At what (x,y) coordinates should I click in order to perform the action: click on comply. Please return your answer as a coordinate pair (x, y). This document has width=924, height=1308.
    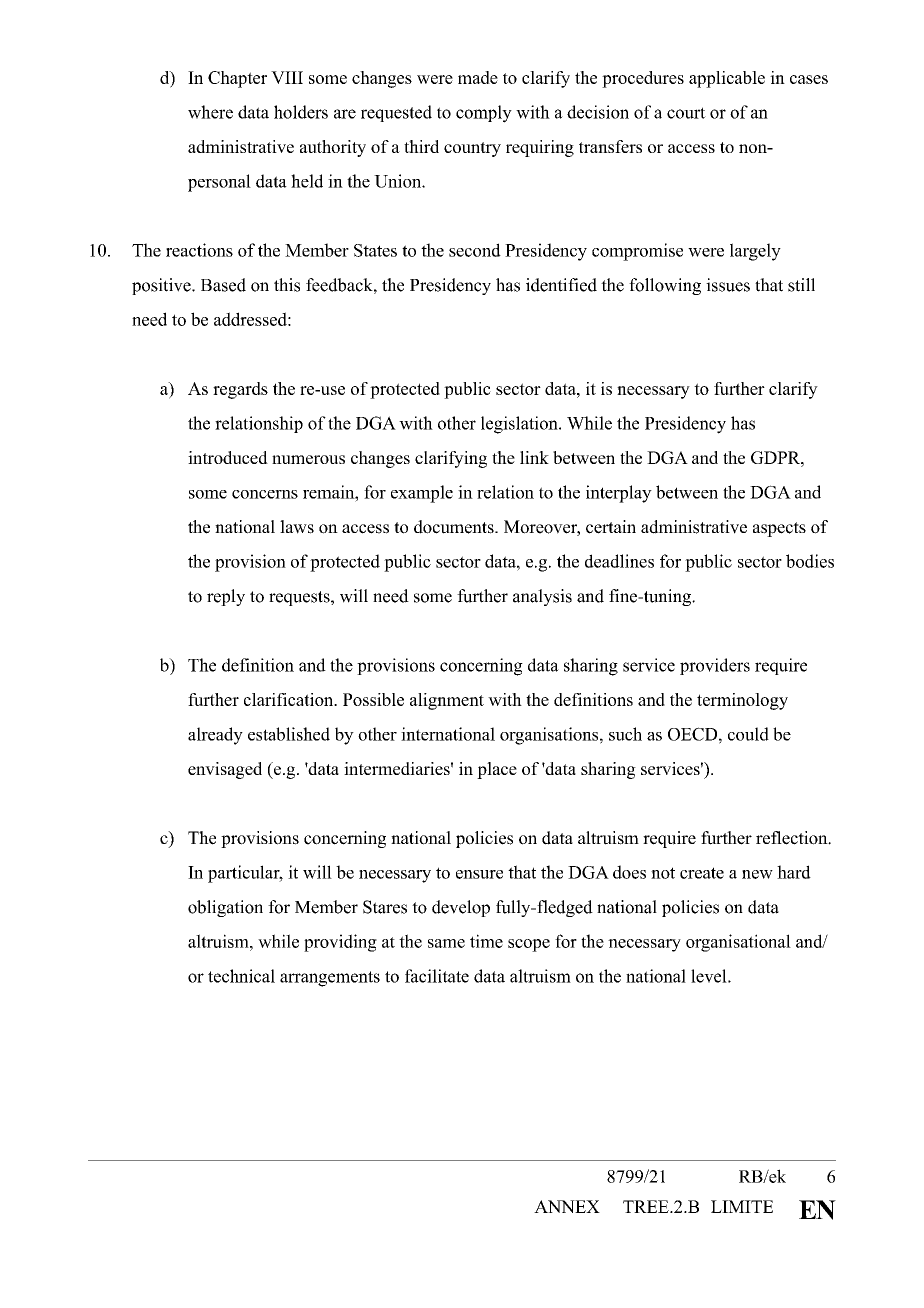
    Looking at the image, I should click on (484, 114).
